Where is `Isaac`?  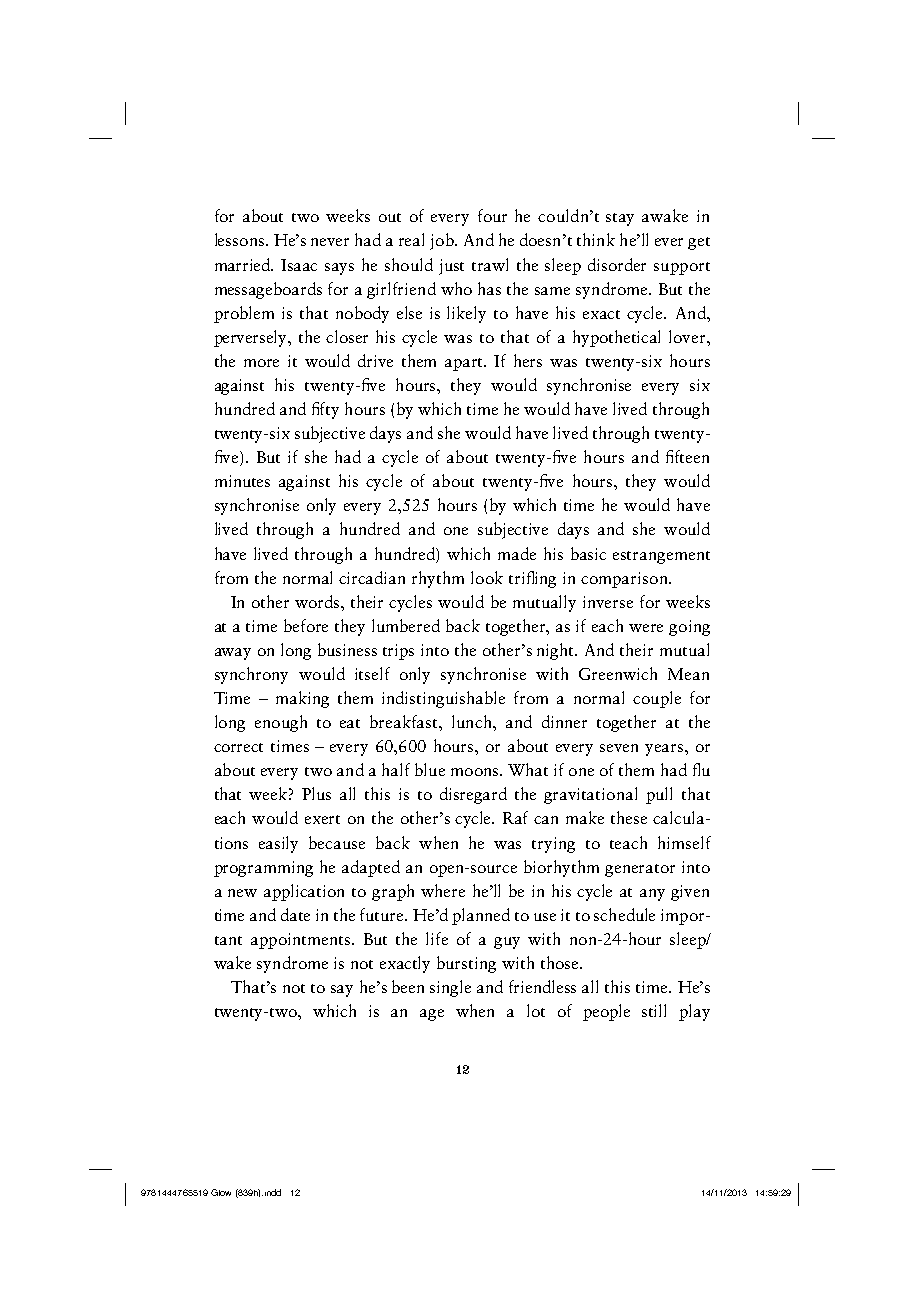
Isaac is located at coordinates (299, 265).
